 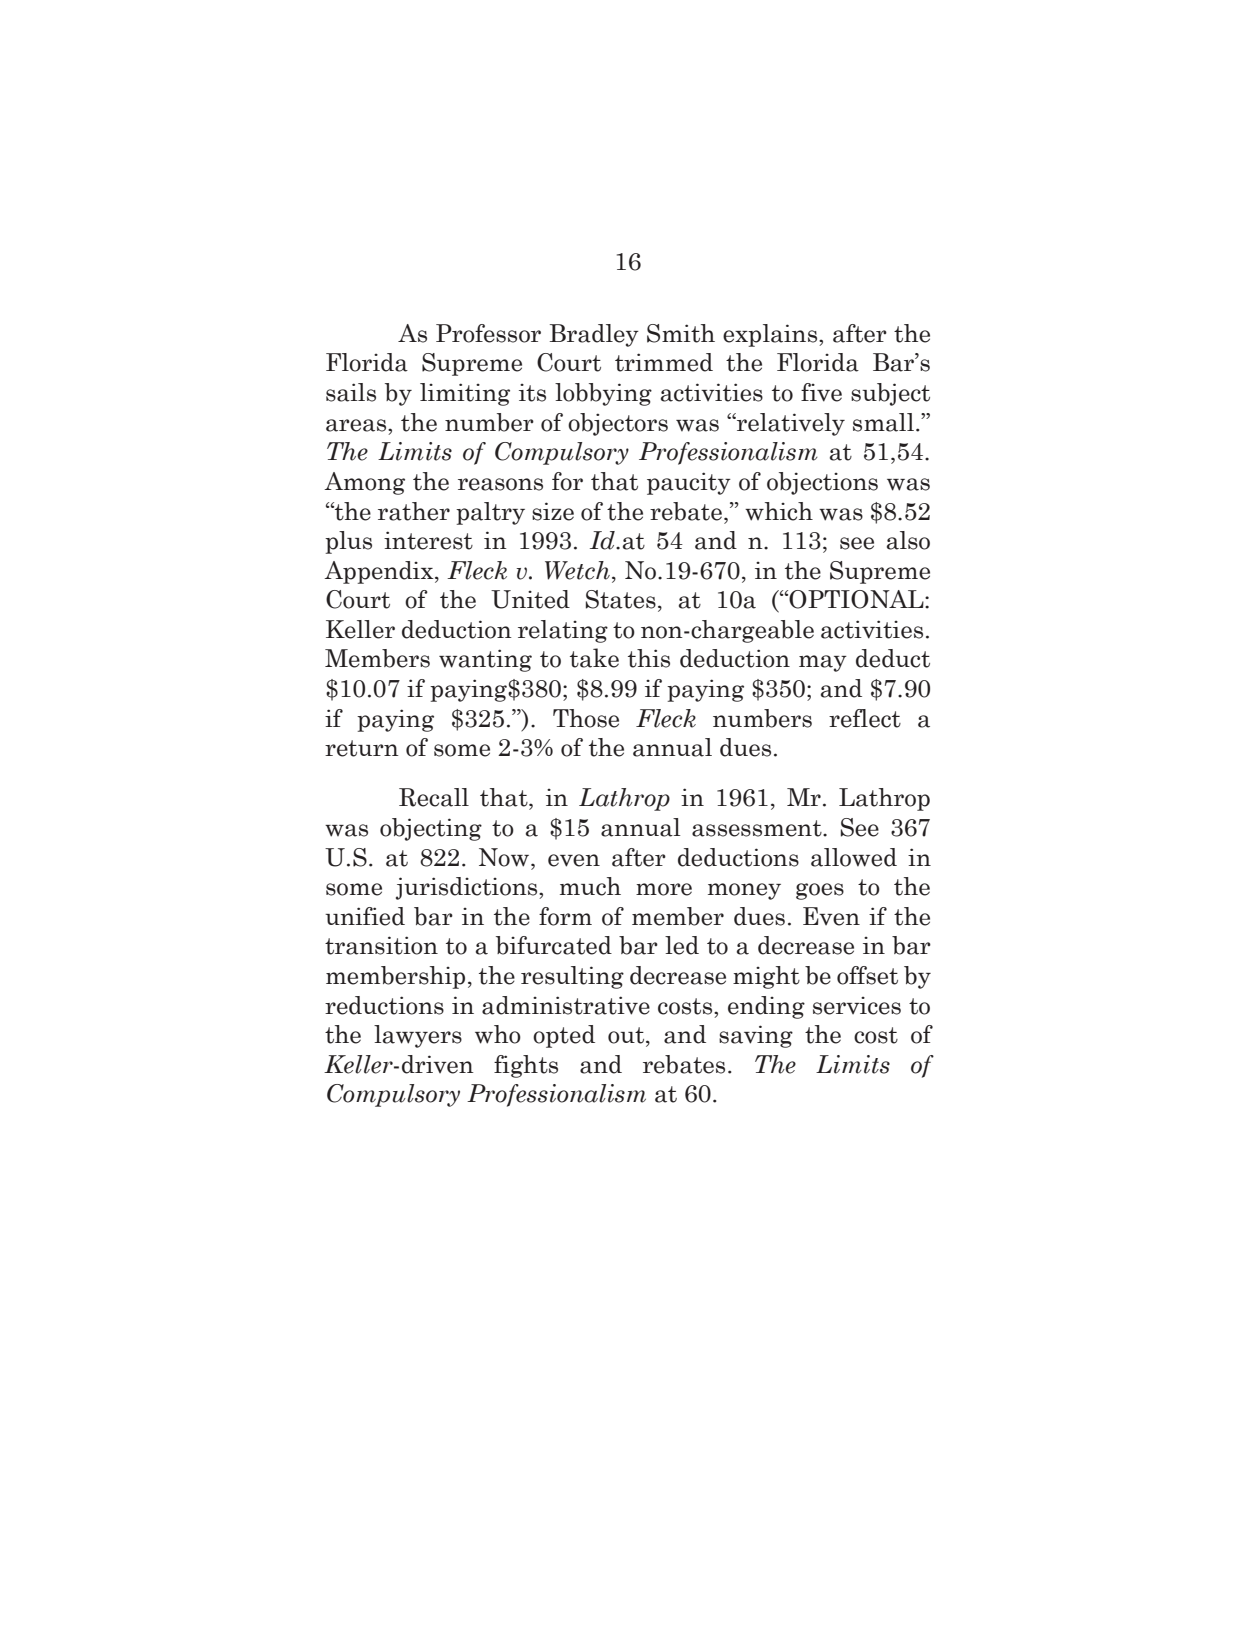 What do you see at coordinates (664, 362) in the screenshot?
I see `trimmed` at bounding box center [664, 362].
